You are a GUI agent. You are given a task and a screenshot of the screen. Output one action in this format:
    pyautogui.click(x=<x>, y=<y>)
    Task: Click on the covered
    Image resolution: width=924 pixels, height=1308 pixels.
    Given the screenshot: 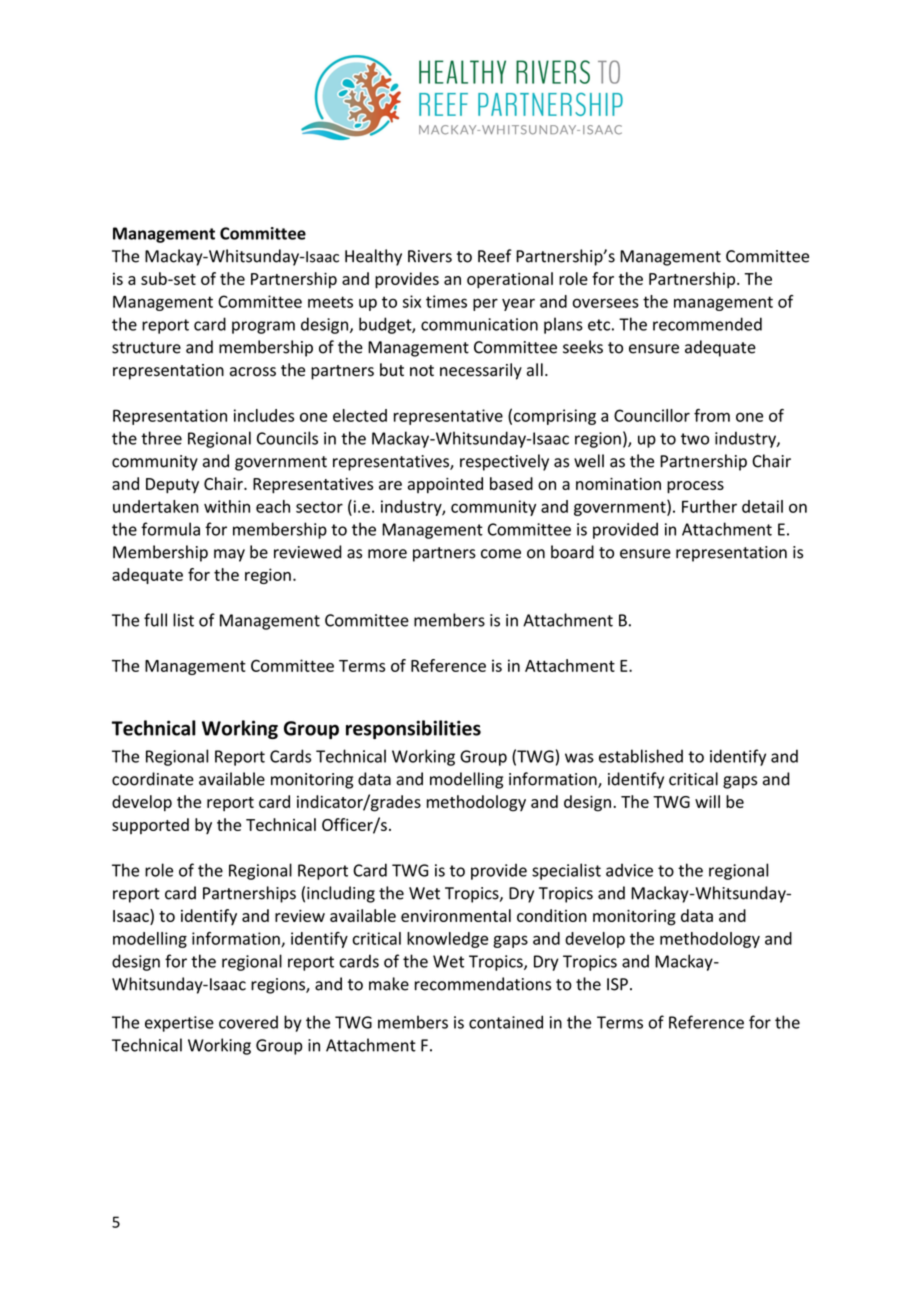 What is the action you would take?
    pyautogui.click(x=248, y=1022)
